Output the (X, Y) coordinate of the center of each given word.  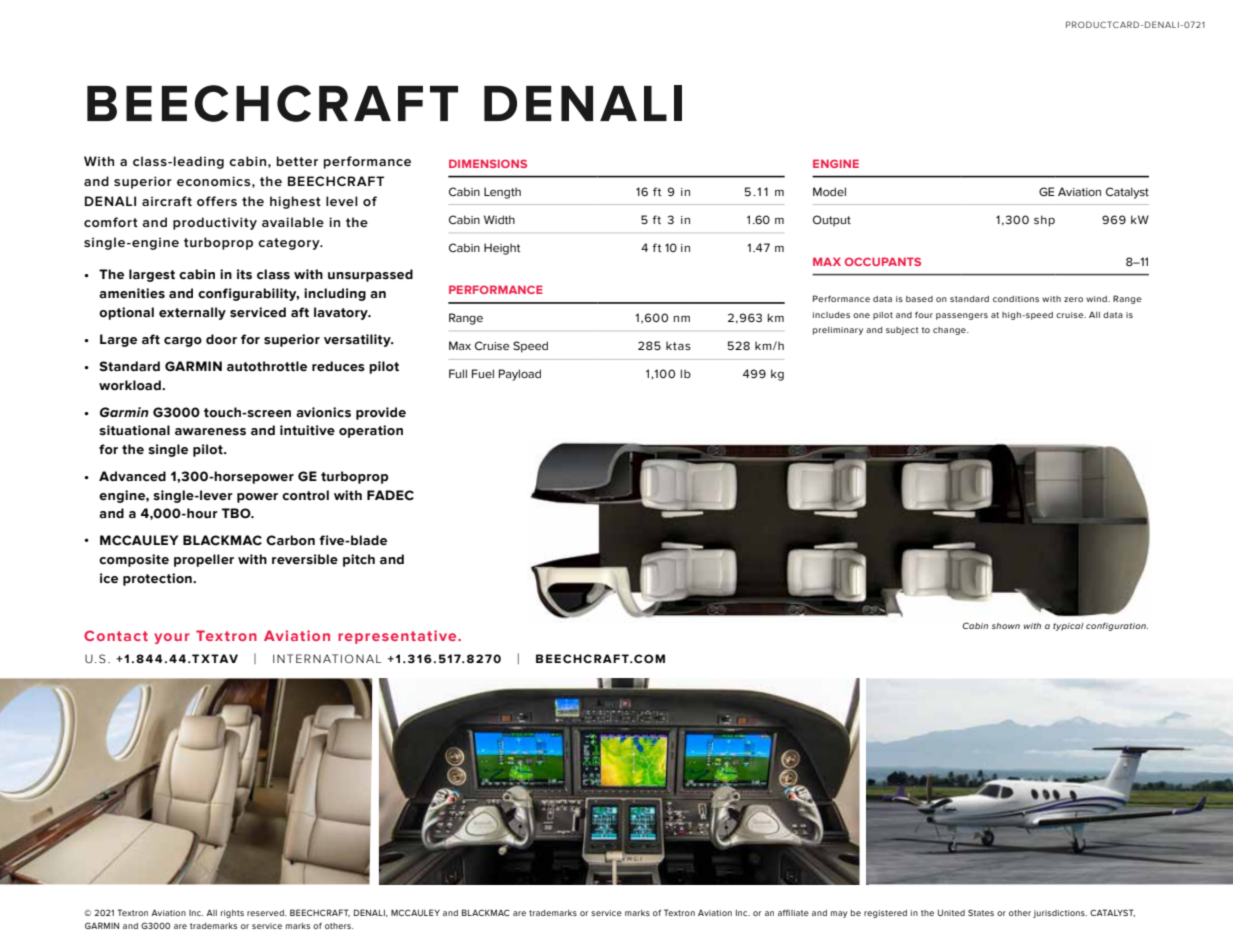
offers (217, 201)
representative (398, 637)
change (950, 331)
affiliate (793, 912)
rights (232, 914)
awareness (210, 432)
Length (502, 193)
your (172, 638)
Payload (520, 375)
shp (1044, 221)
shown (1006, 626)
